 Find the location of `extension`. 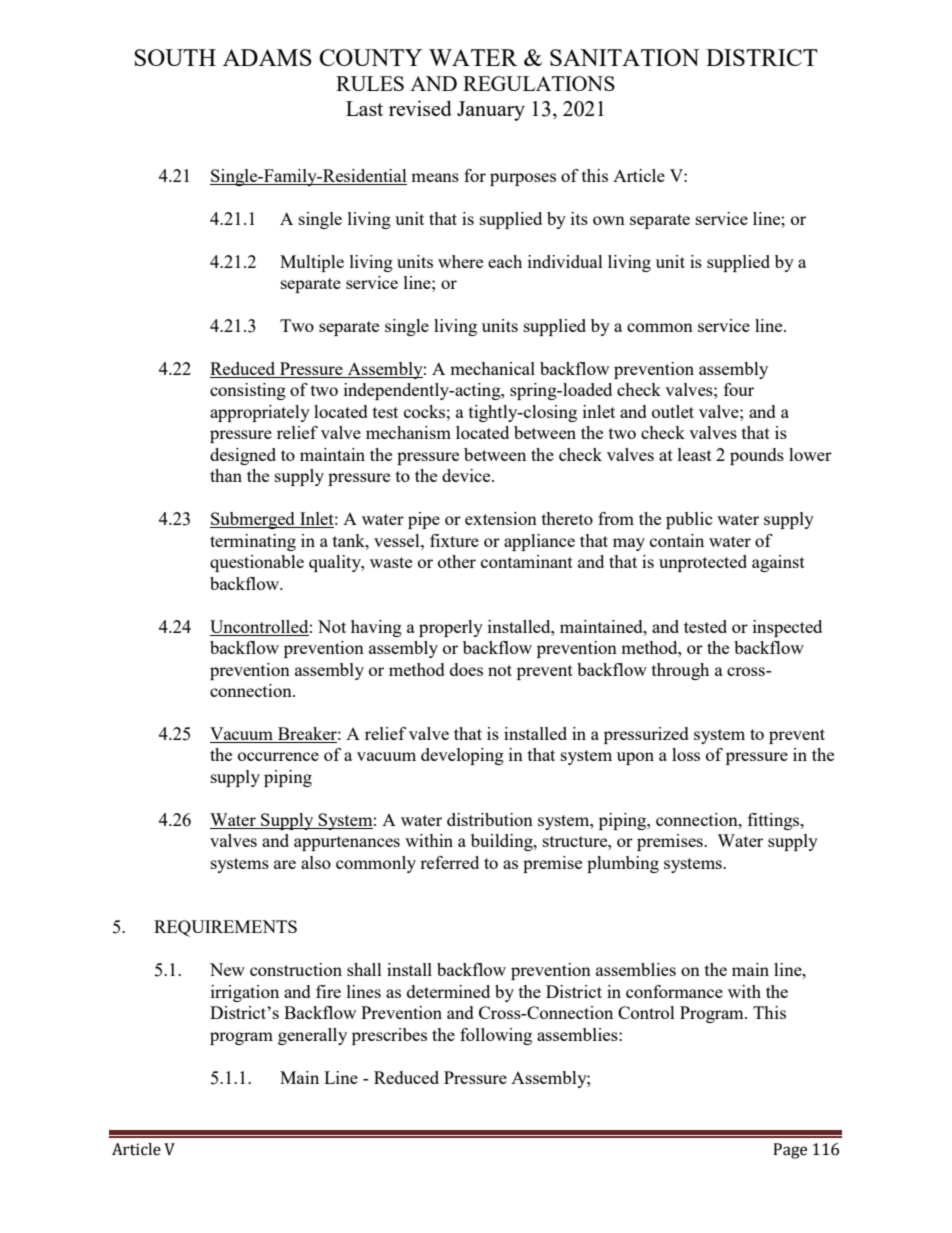

extension is located at coordinates (501, 518).
